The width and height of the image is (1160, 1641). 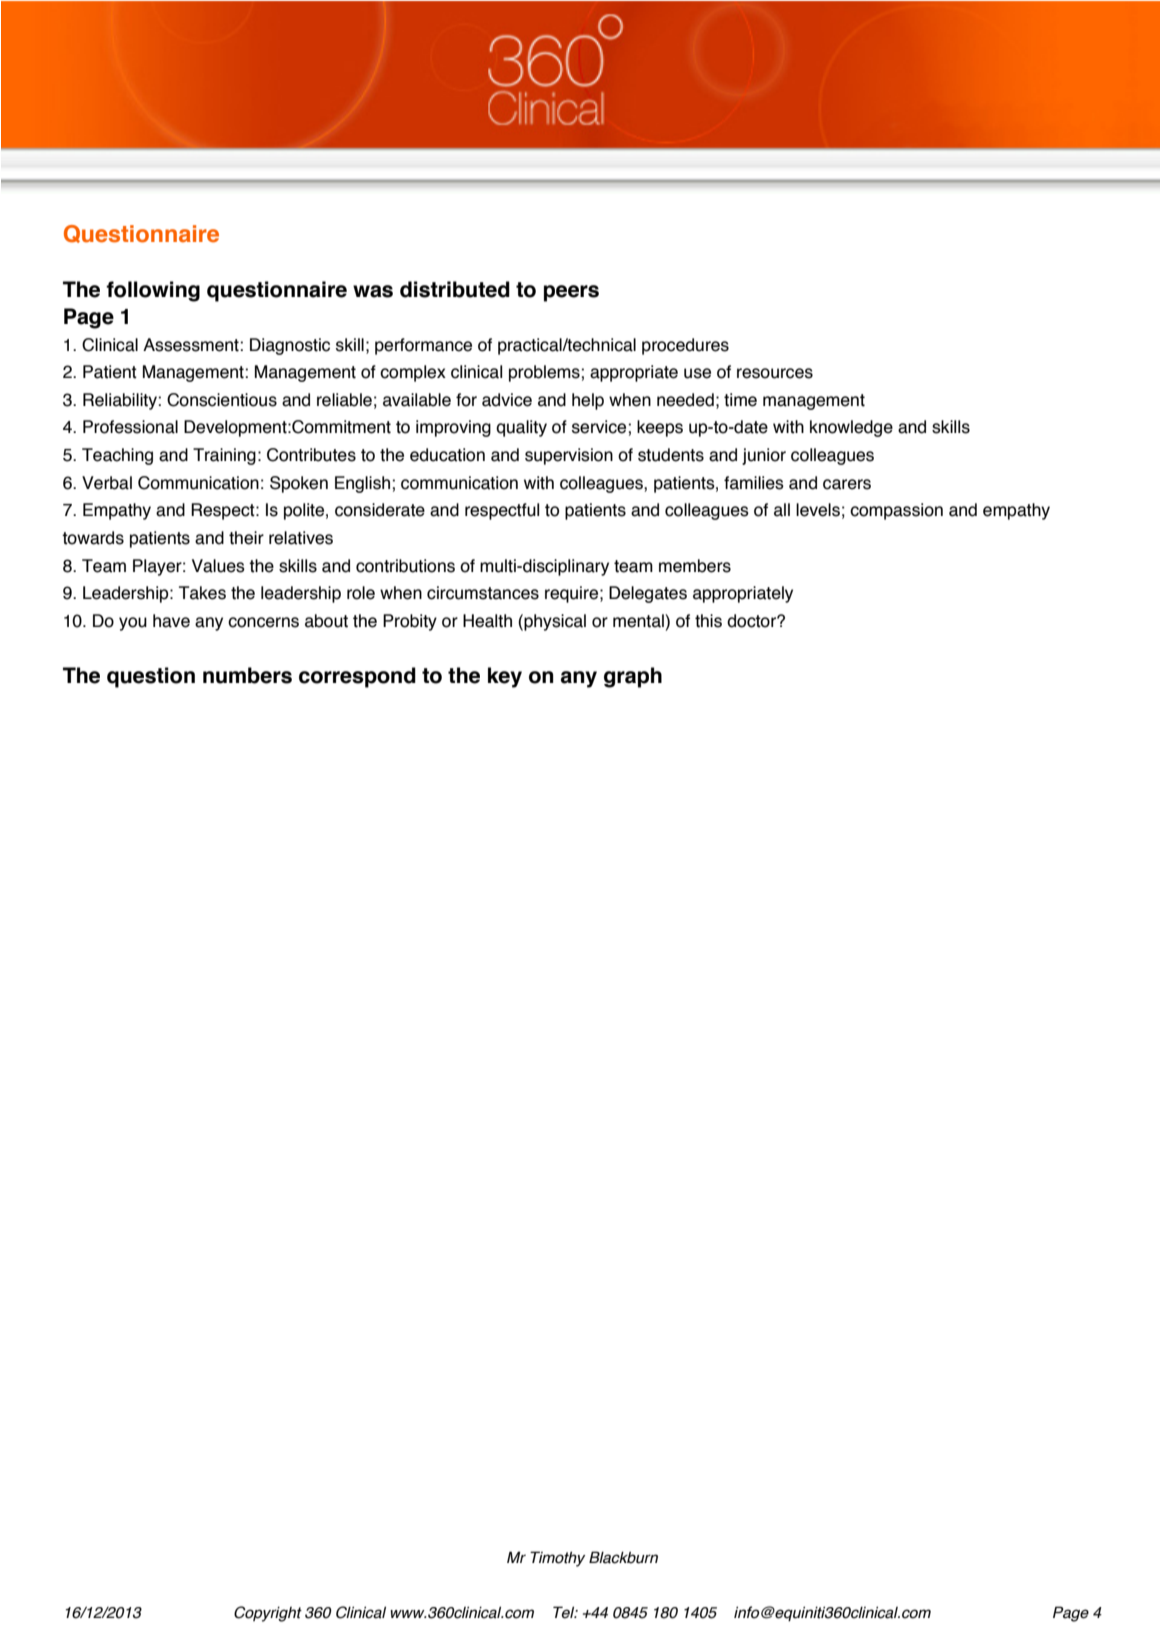 What do you see at coordinates (639, 621) in the image?
I see `mental` at bounding box center [639, 621].
